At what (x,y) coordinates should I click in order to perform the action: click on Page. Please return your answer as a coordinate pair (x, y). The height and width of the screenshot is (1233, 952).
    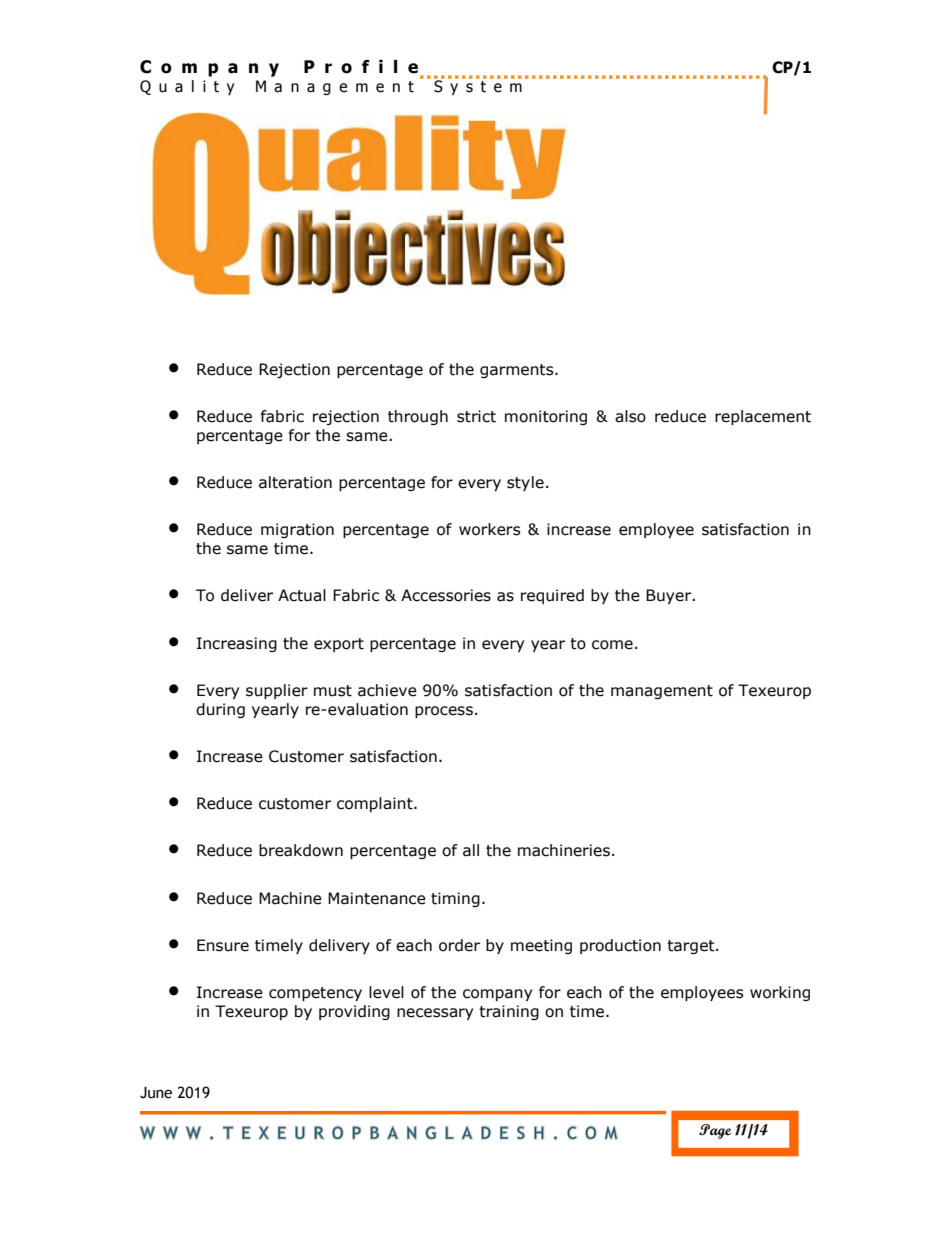
    Looking at the image, I should click on (715, 1131).
